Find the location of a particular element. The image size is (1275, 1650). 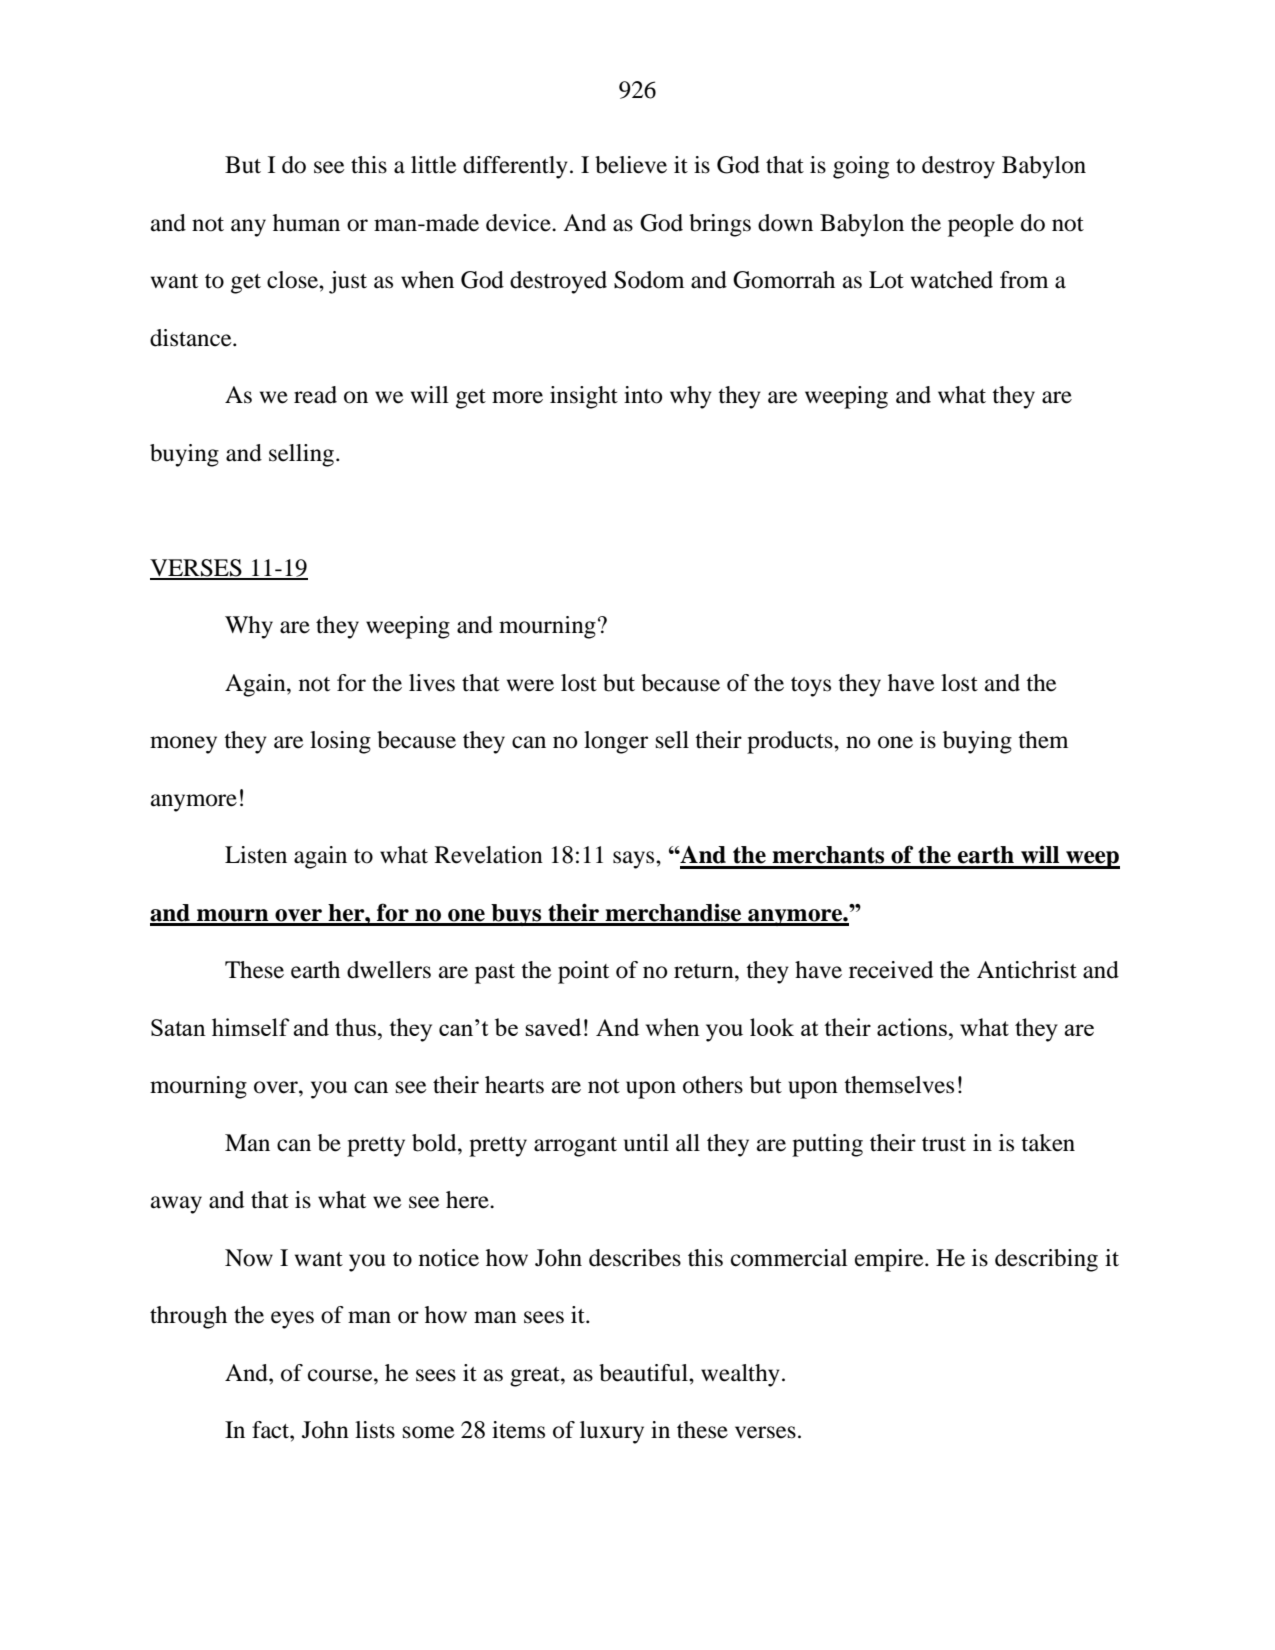

point is located at coordinates (583, 972).
